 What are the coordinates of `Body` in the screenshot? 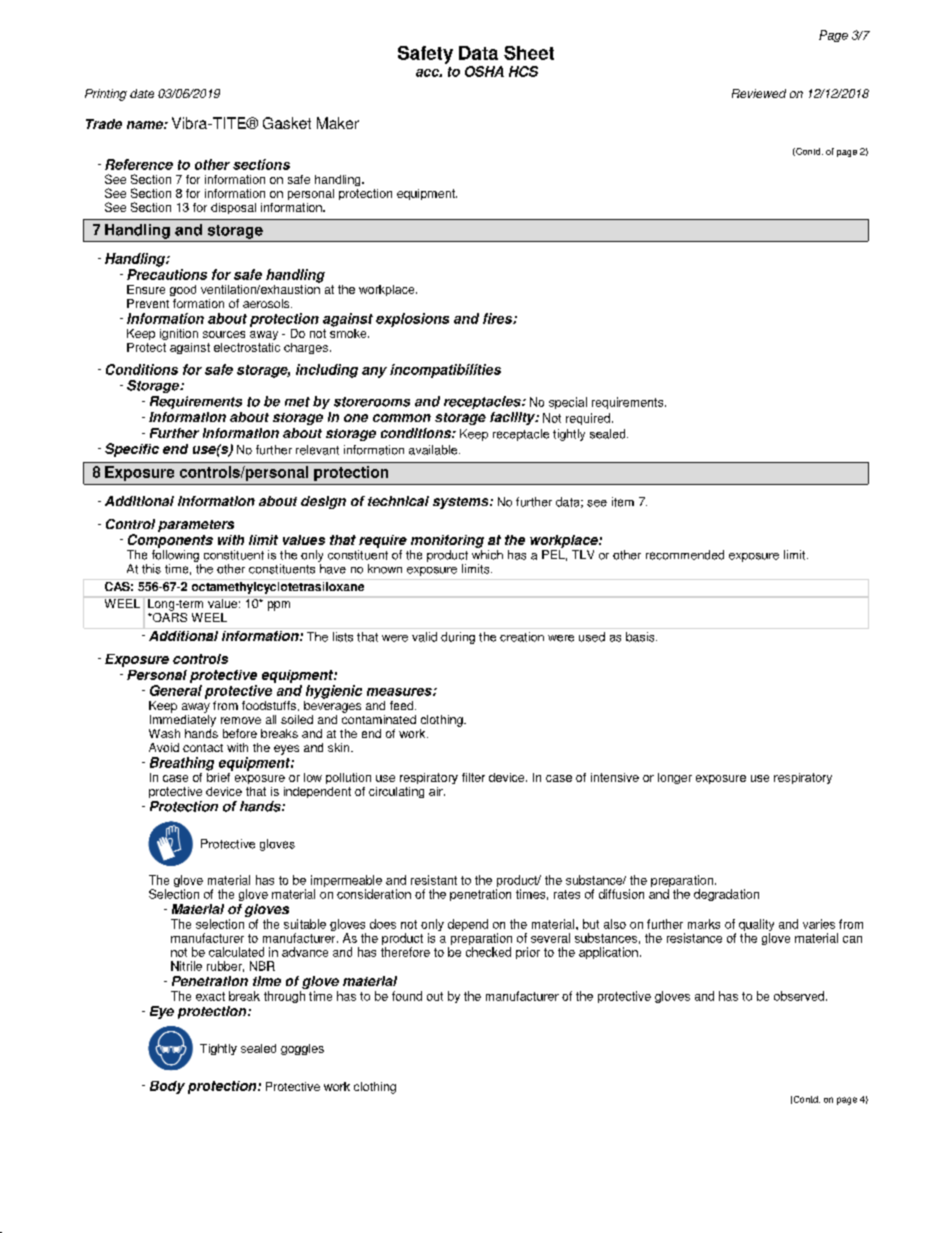 It's located at (167, 1087).
